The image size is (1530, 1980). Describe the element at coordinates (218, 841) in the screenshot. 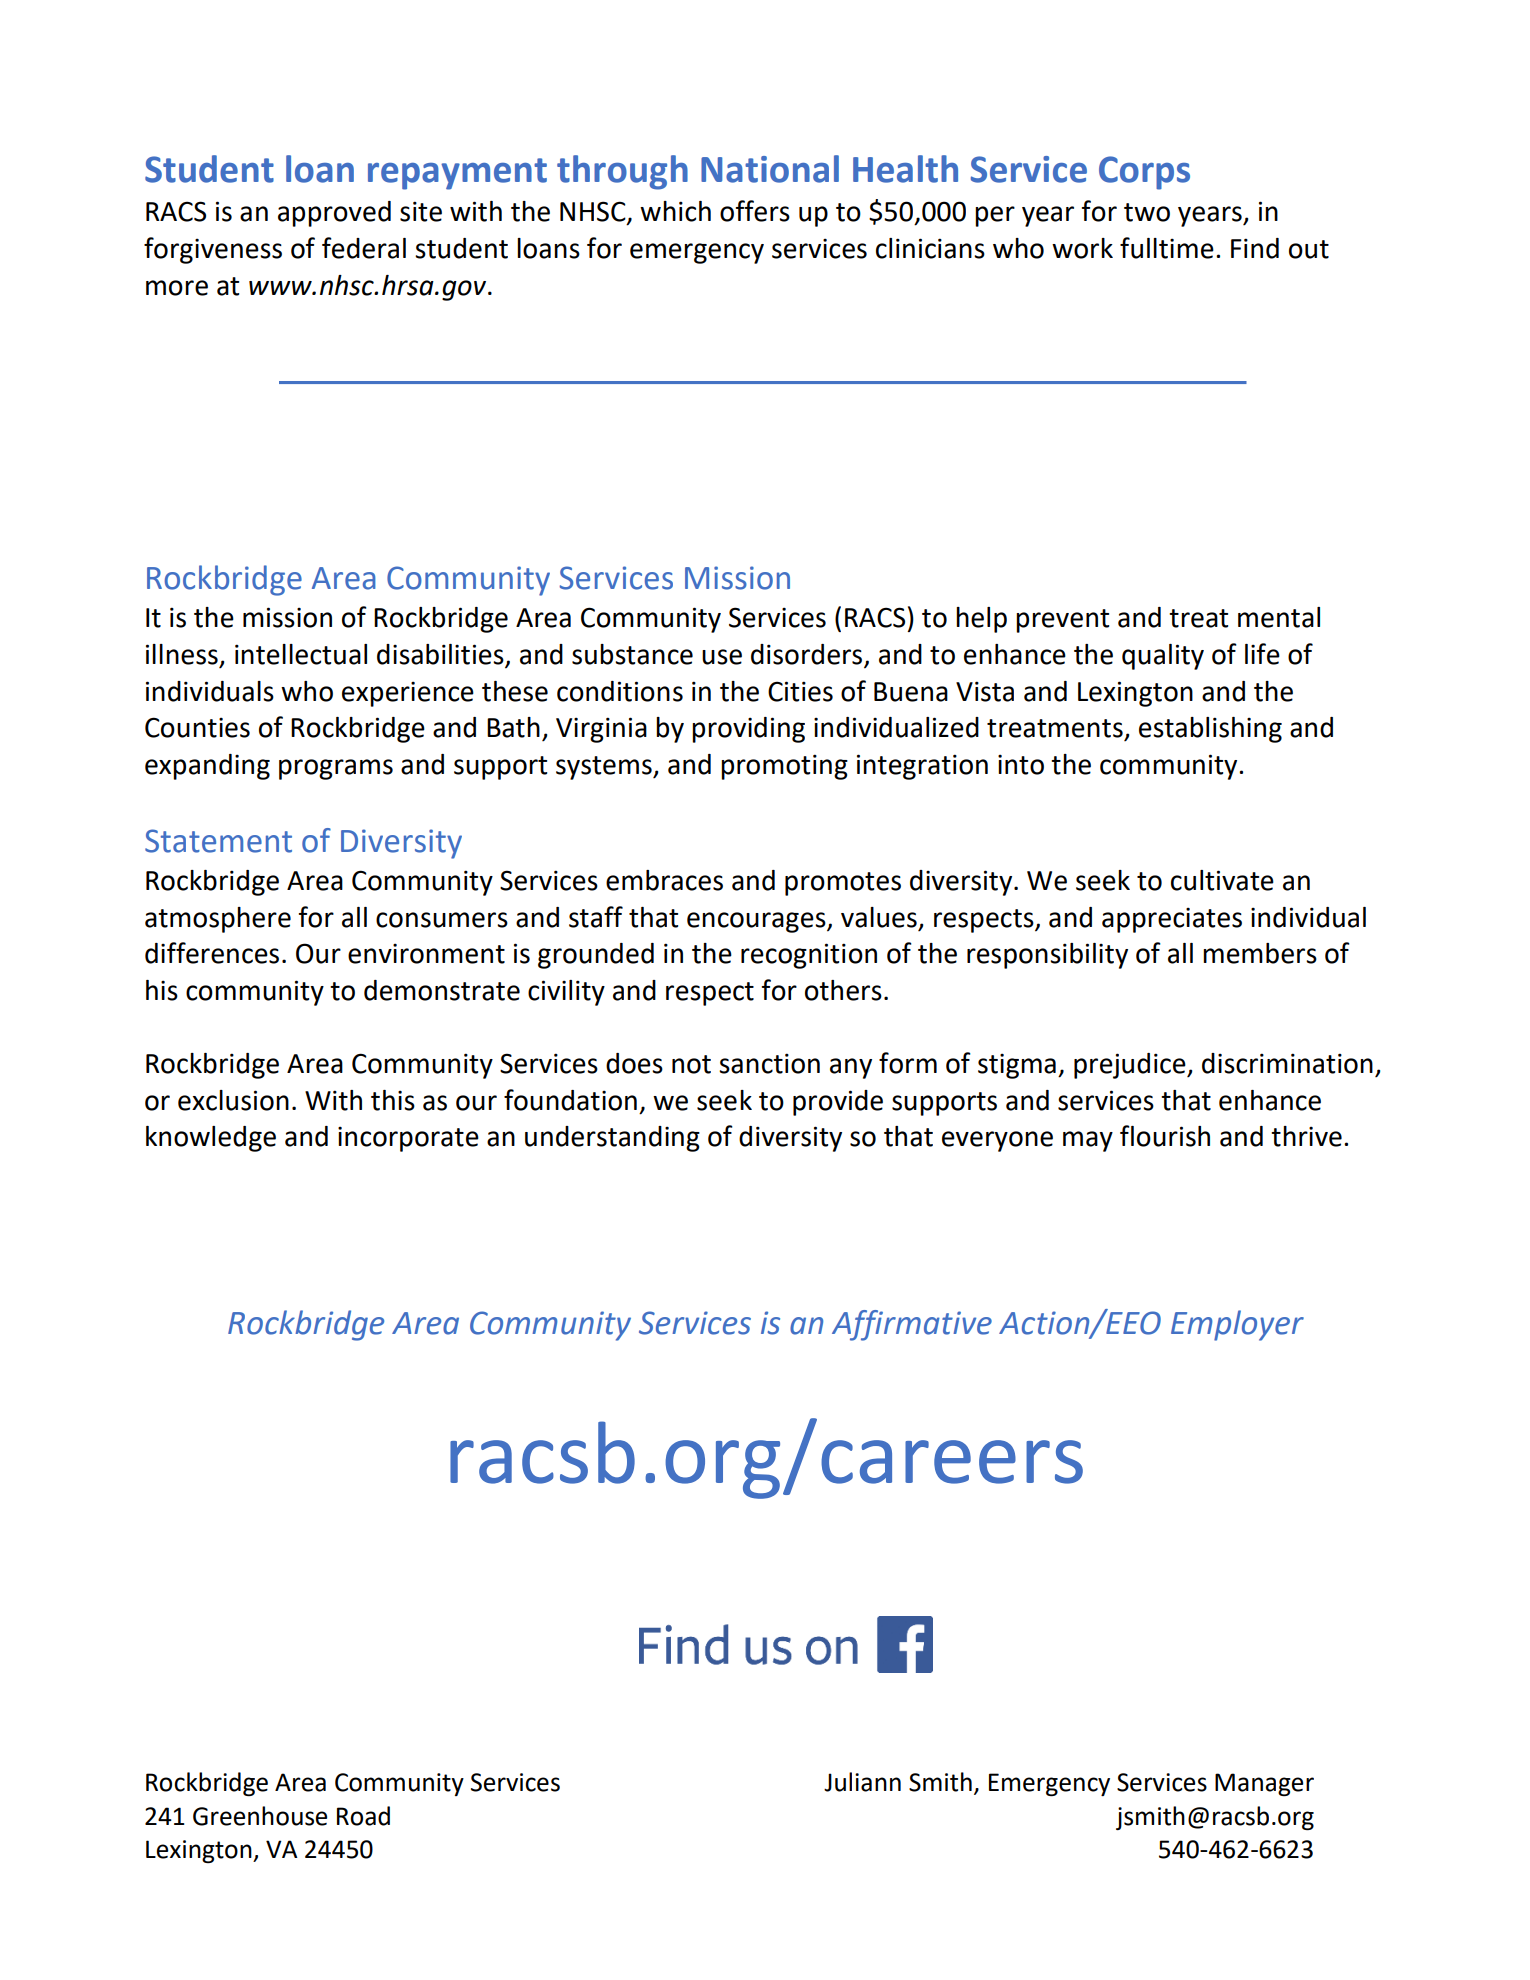

I see `Statement` at that location.
